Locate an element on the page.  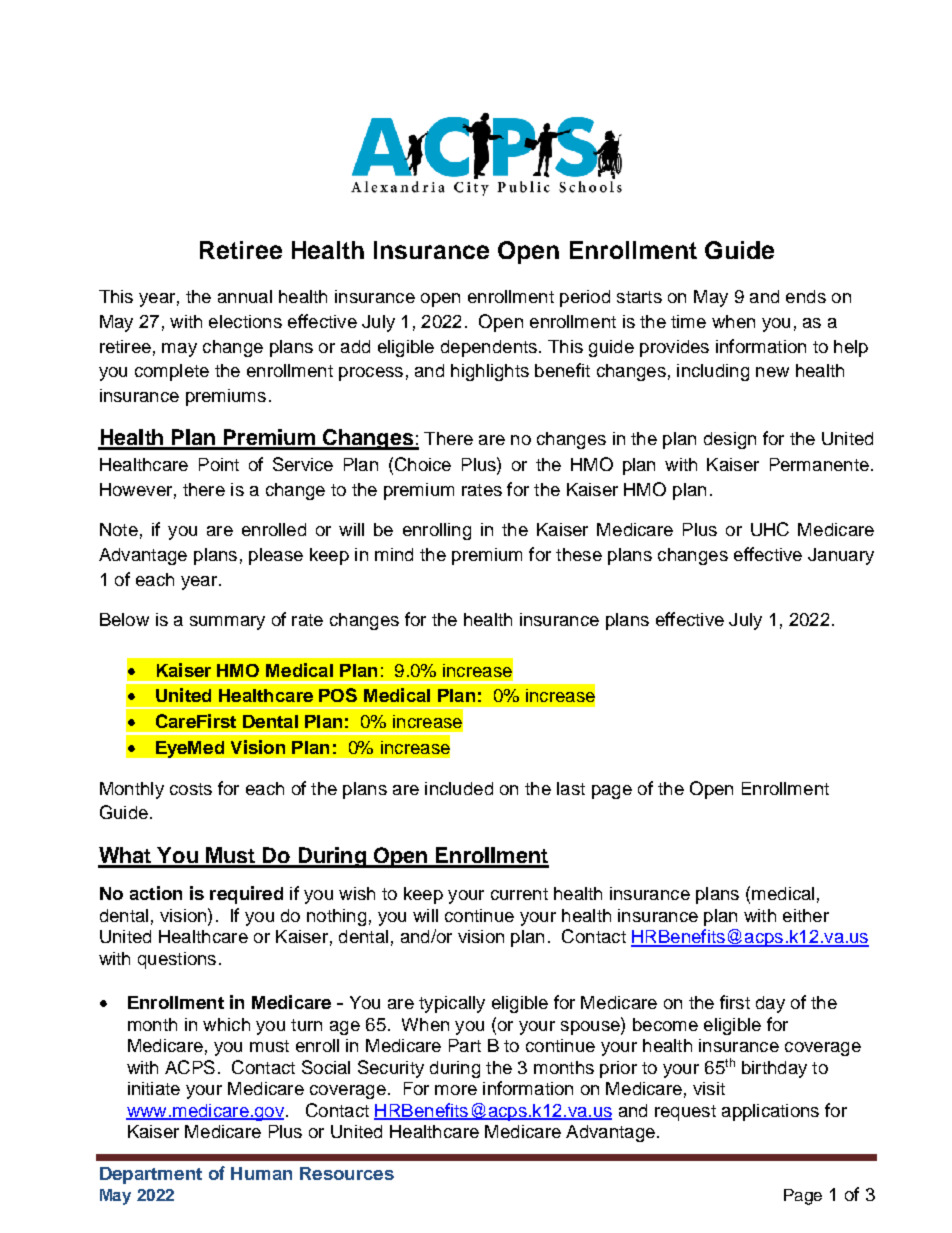
Human is located at coordinates (261, 1173).
